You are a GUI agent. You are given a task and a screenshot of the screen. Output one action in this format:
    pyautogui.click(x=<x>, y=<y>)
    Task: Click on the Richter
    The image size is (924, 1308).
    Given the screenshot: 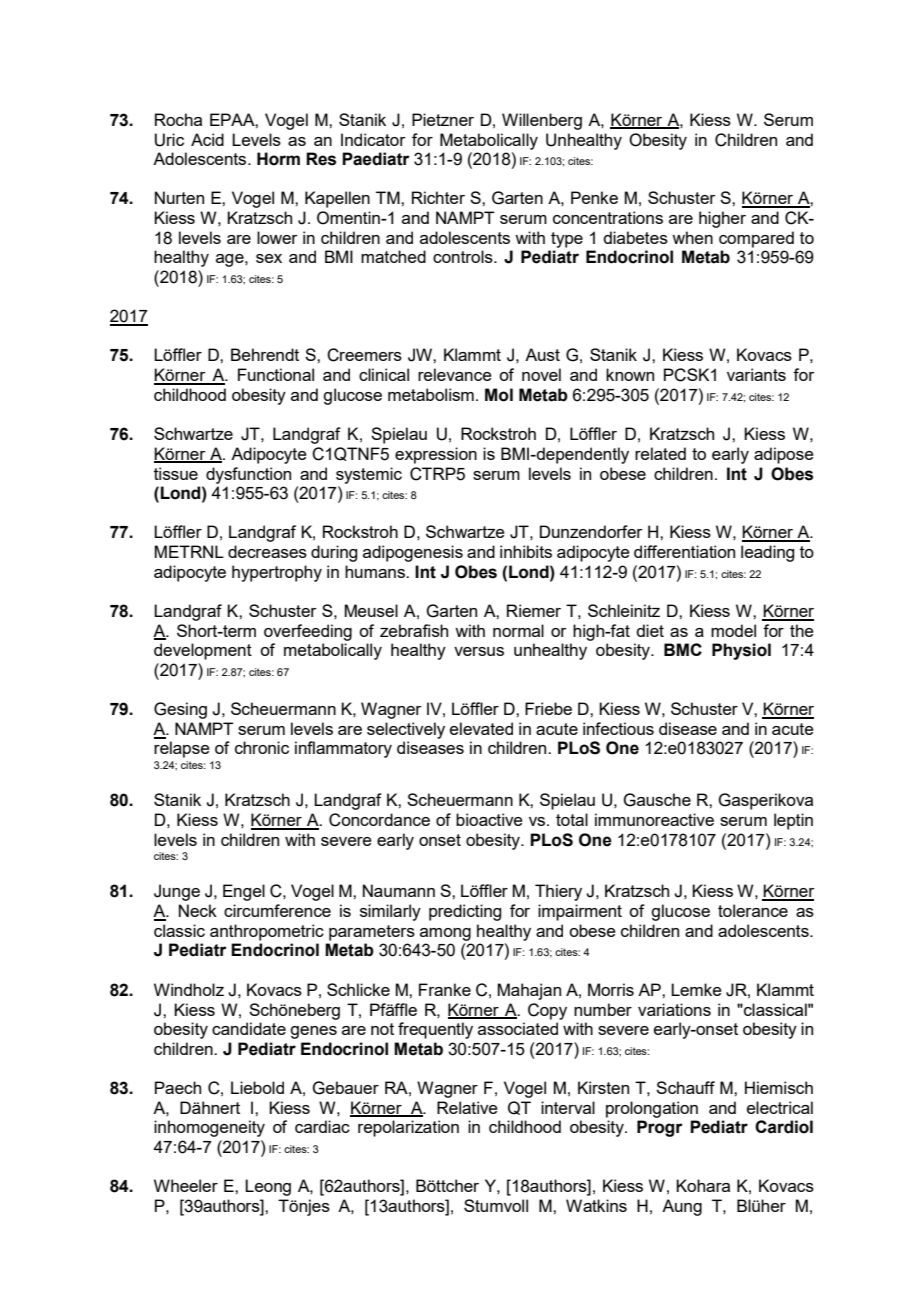 What is the action you would take?
    pyautogui.click(x=438, y=197)
